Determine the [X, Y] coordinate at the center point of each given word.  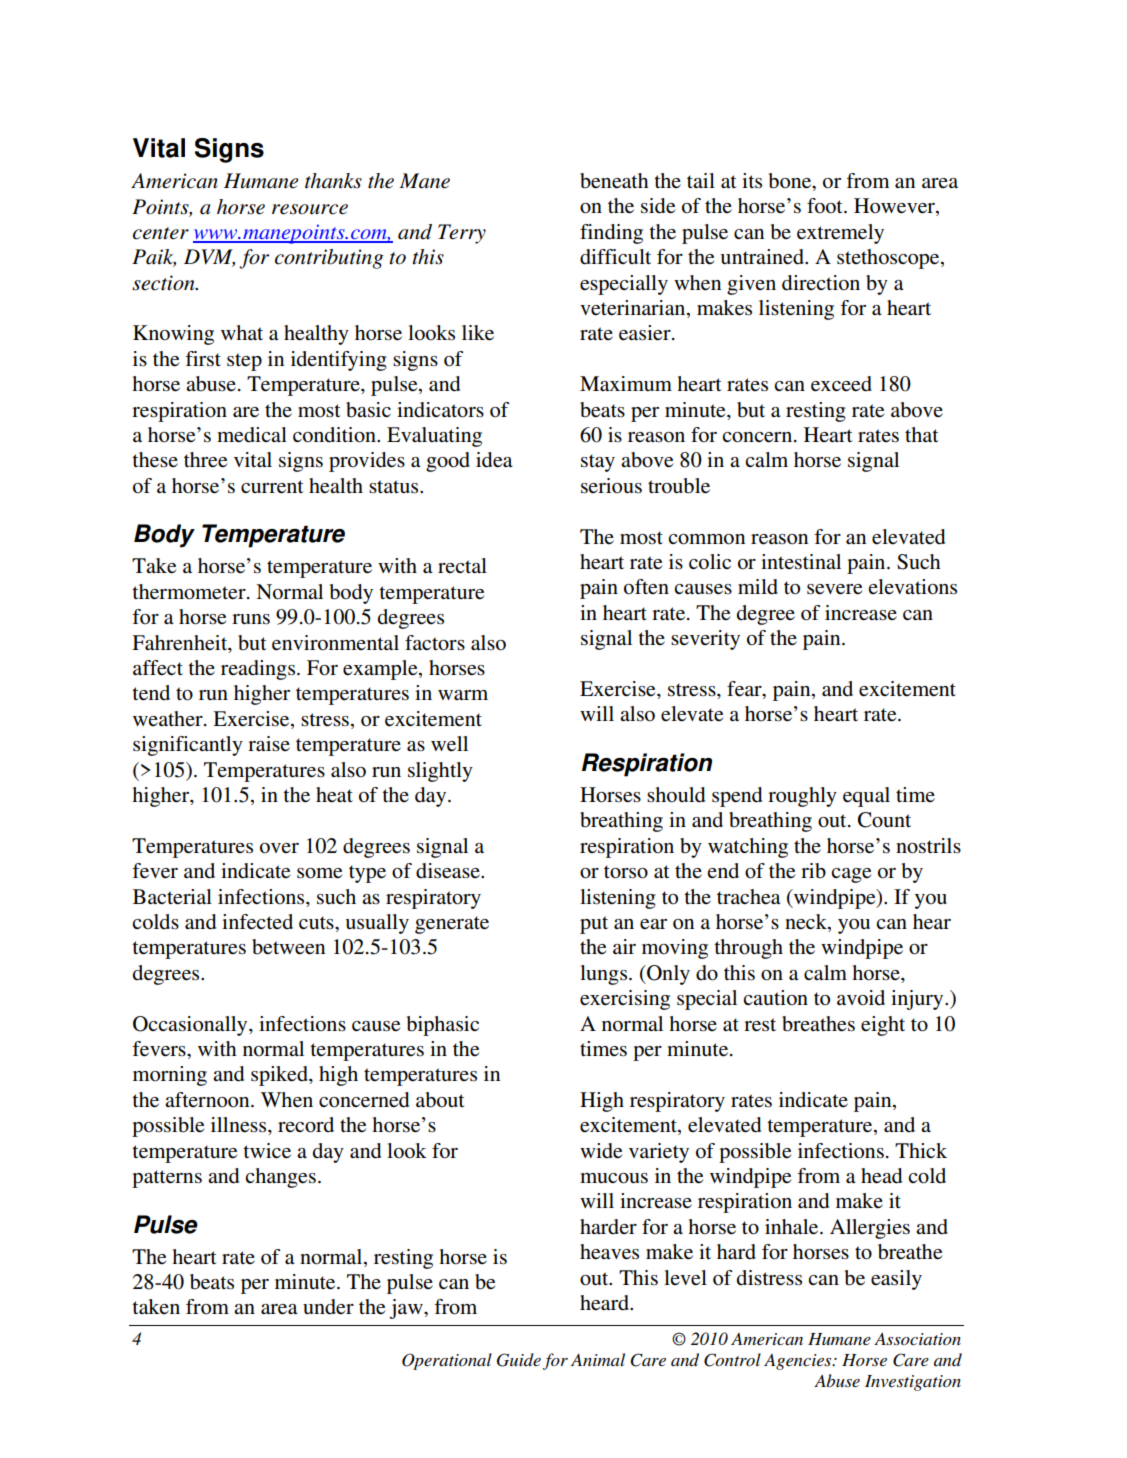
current [272, 487]
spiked [280, 1076]
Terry [462, 234]
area [279, 1309]
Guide [519, 1360]
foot [826, 206]
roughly [802, 797]
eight [883, 1026]
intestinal [801, 562]
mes [610, 1051]
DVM [209, 258]
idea [494, 460]
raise [269, 743]
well [449, 744]
